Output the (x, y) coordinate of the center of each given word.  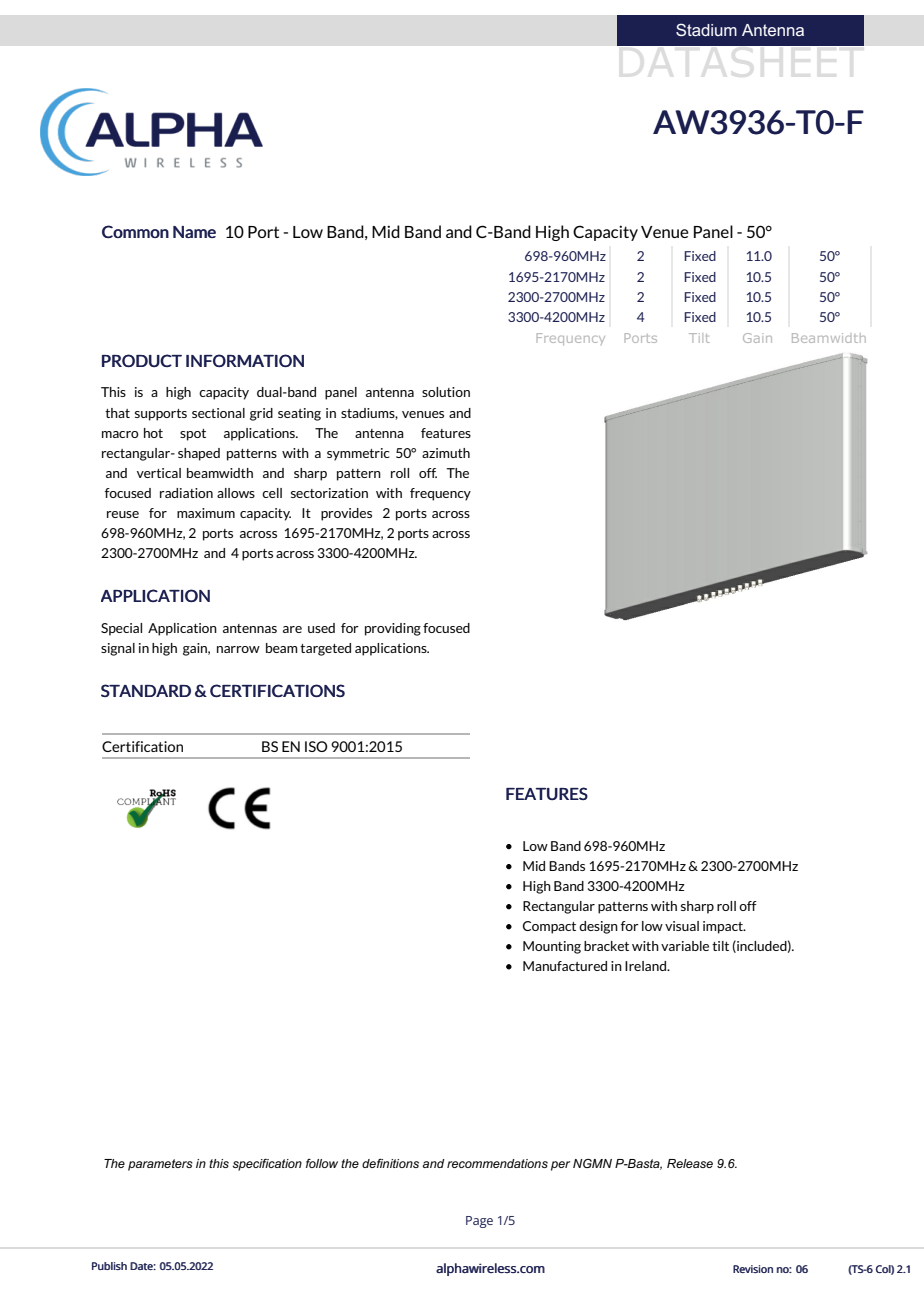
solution (446, 392)
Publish (109, 1266)
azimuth (446, 453)
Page (479, 1222)
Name (194, 232)
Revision (753, 1269)
